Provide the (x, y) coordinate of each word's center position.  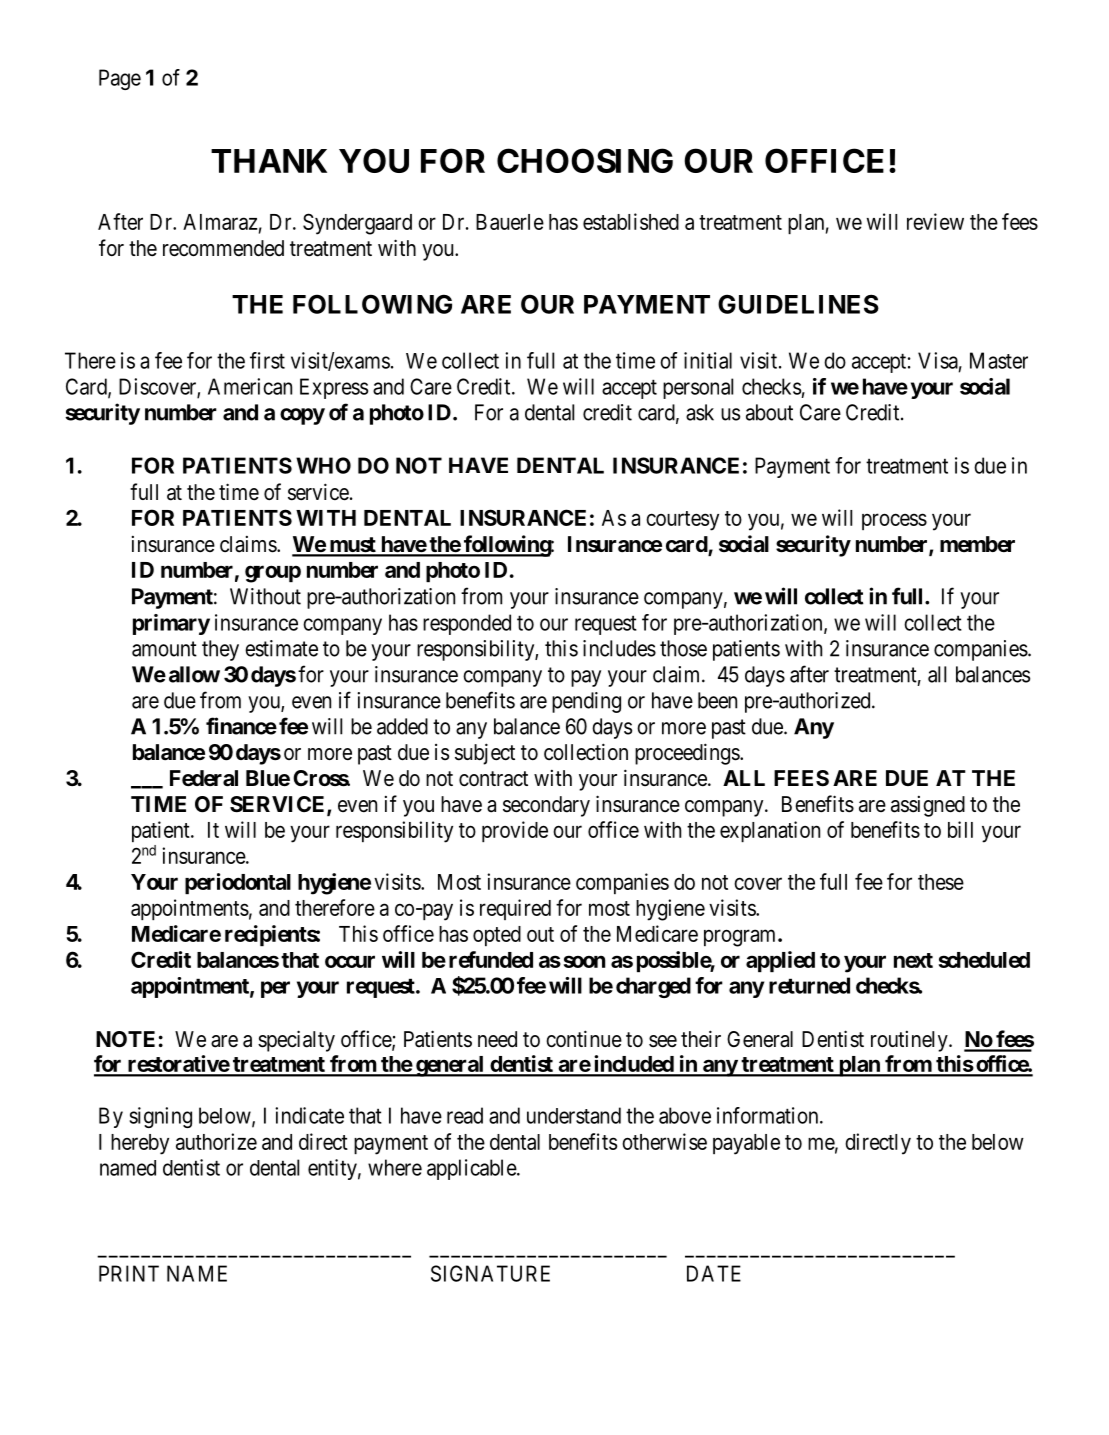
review (935, 221)
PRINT (129, 1273)
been (717, 700)
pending (586, 702)
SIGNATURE (490, 1273)
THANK (269, 161)
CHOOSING (585, 160)
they (220, 650)
